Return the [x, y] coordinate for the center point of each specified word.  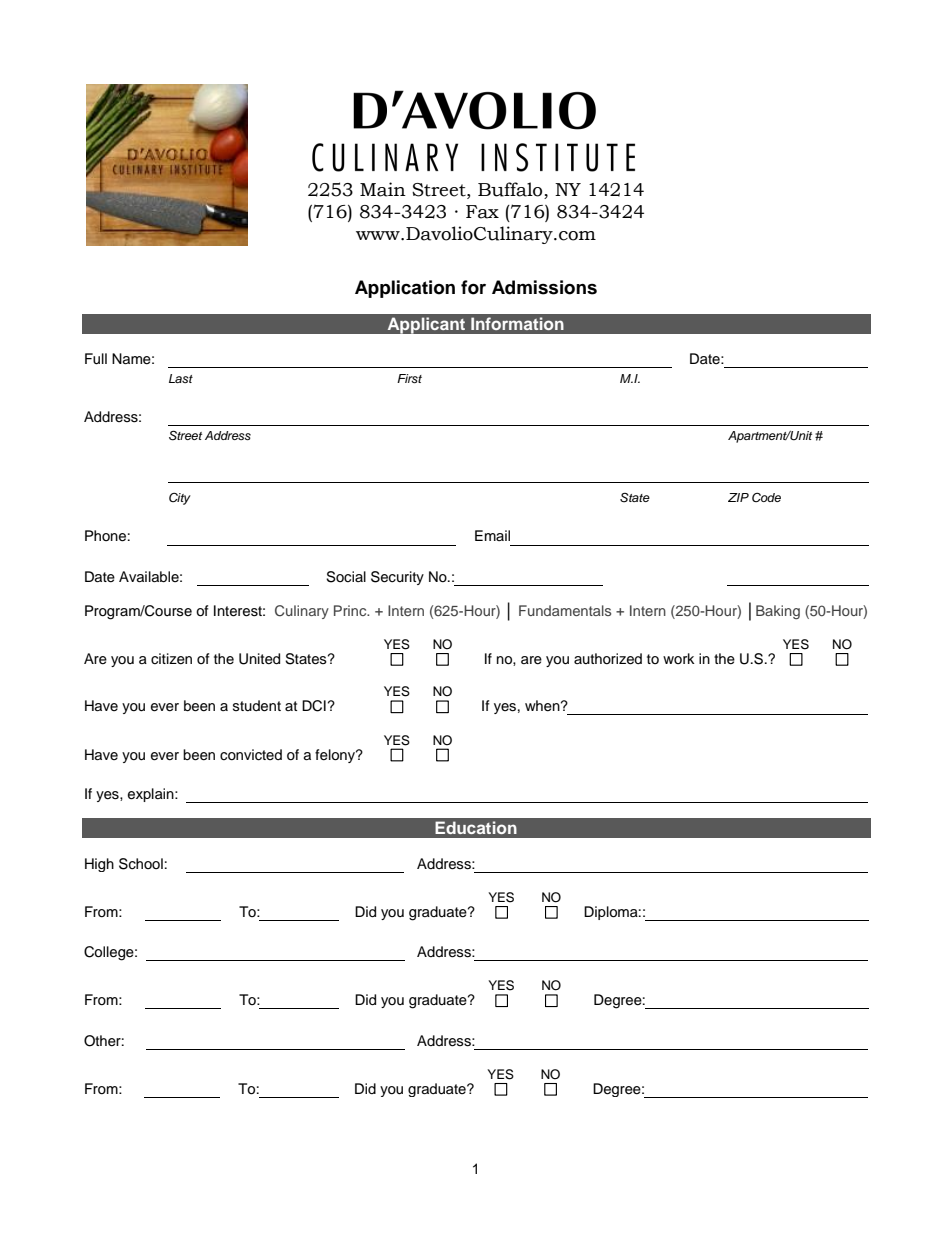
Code [766, 497]
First [409, 378]
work [679, 658]
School [141, 864]
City [180, 498]
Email [492, 535]
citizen [171, 659]
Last [181, 378]
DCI [314, 706]
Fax [482, 212]
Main [383, 189]
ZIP [738, 497]
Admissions [544, 287]
